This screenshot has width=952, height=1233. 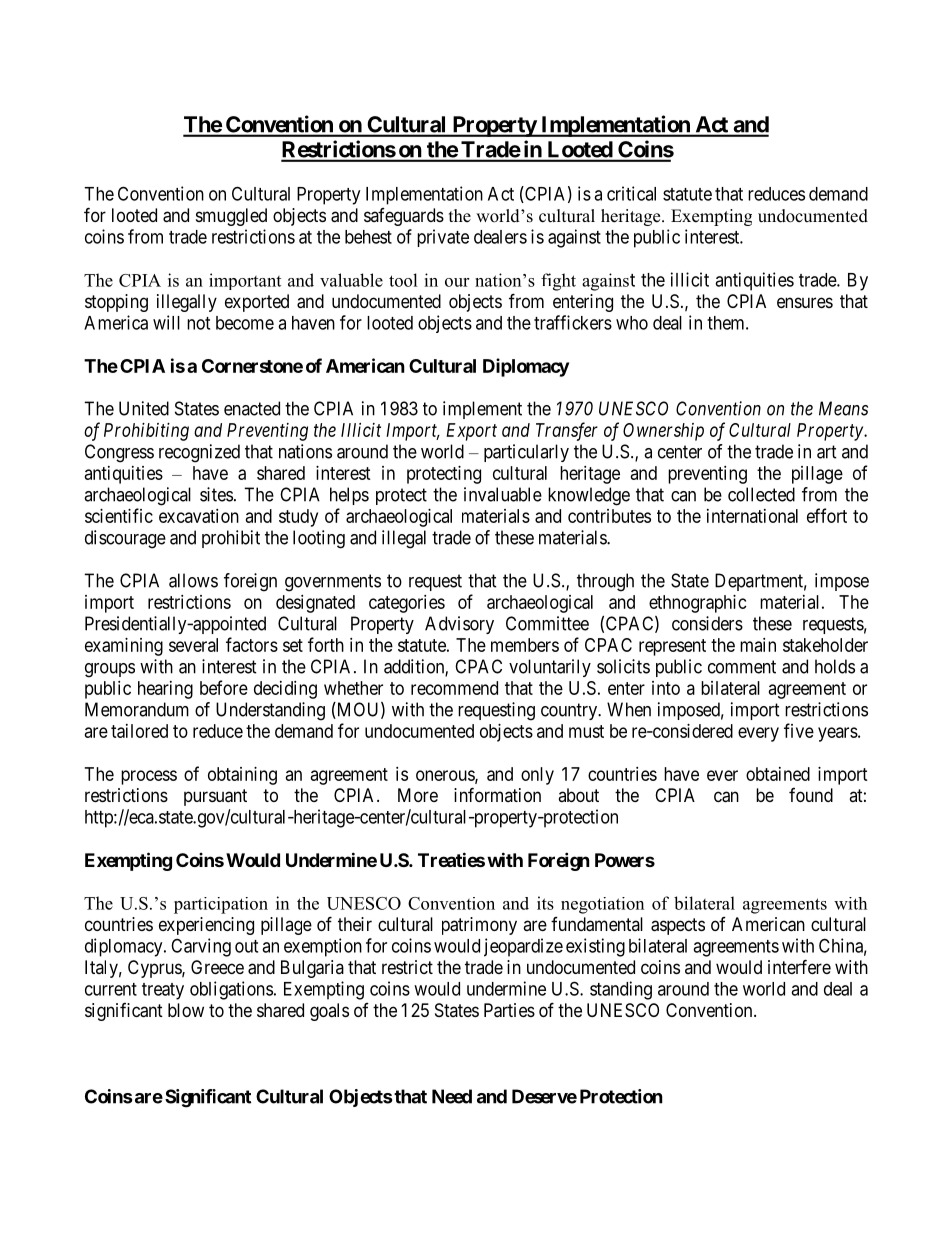 What do you see at coordinates (459, 625) in the screenshot?
I see `Advisory` at bounding box center [459, 625].
